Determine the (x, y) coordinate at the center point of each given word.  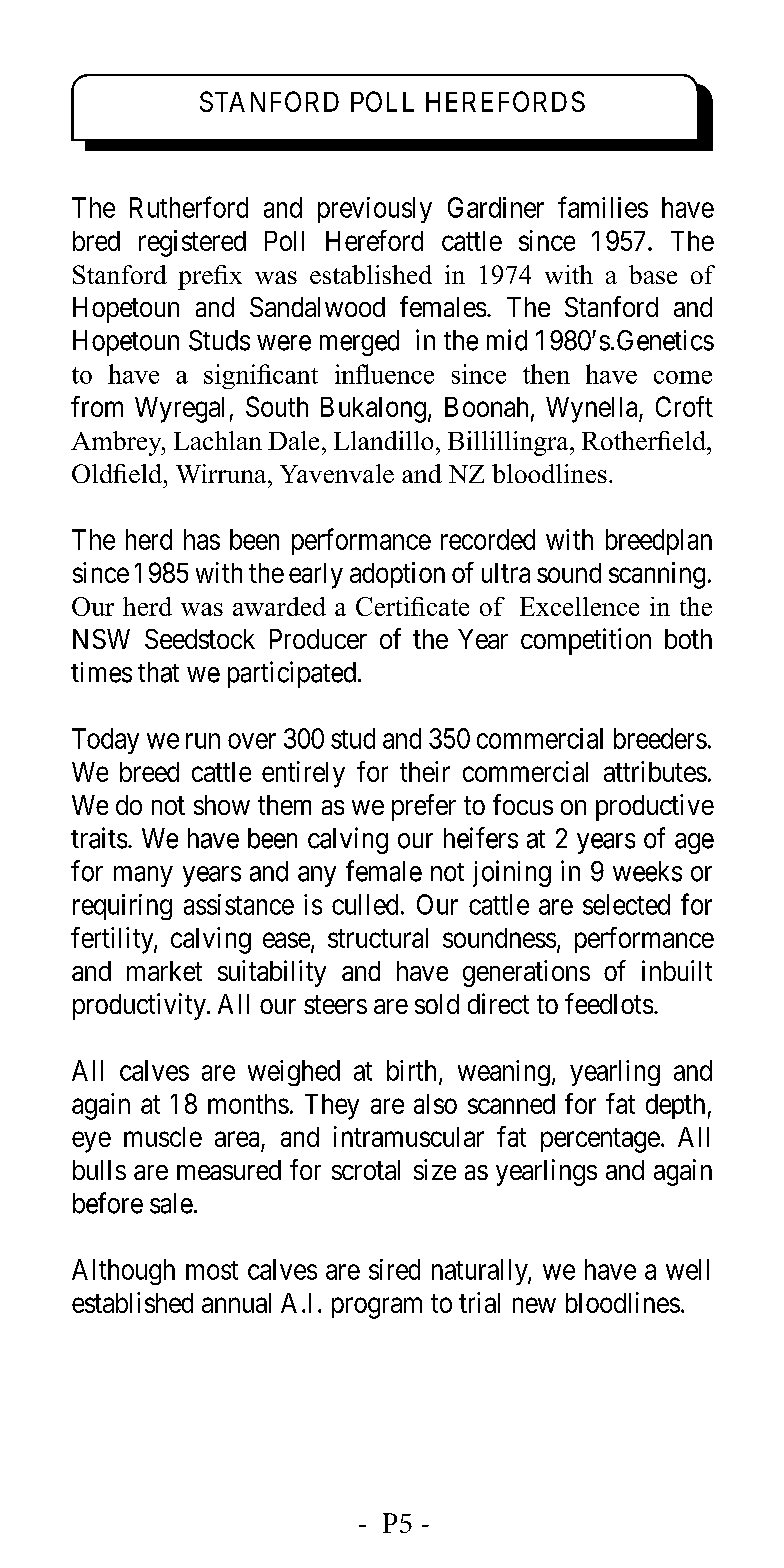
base (653, 274)
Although (123, 1272)
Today (105, 741)
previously (375, 210)
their (425, 771)
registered (192, 243)
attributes (655, 771)
